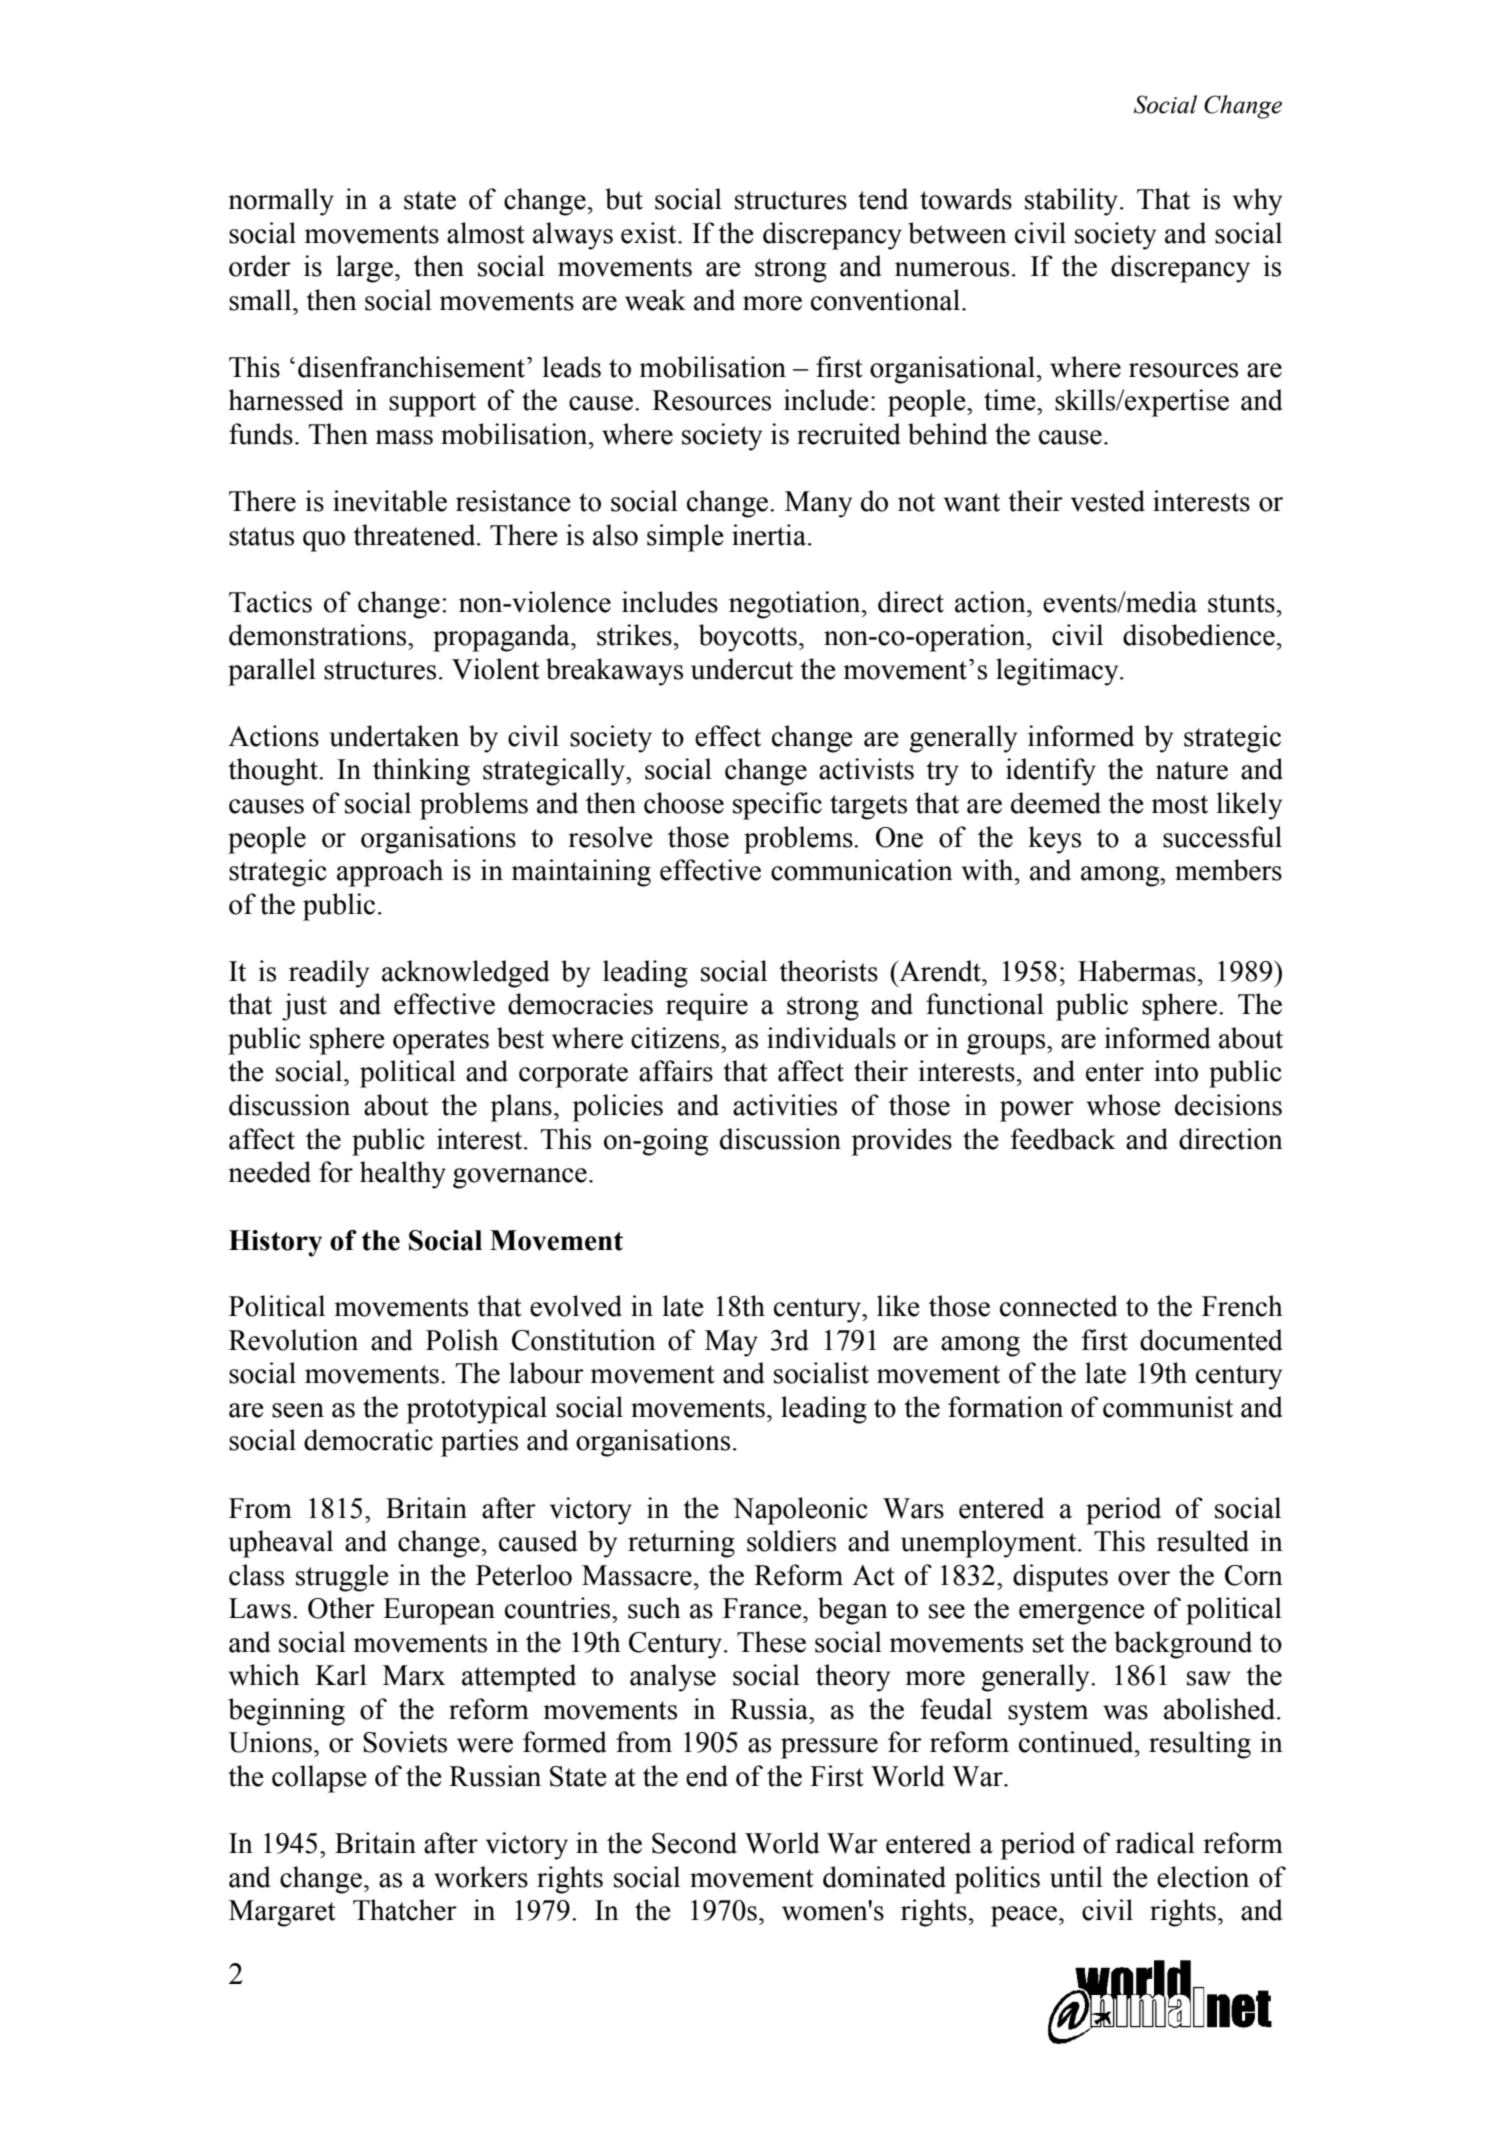 The image size is (1511, 2136). I want to click on workers, so click(481, 1877).
